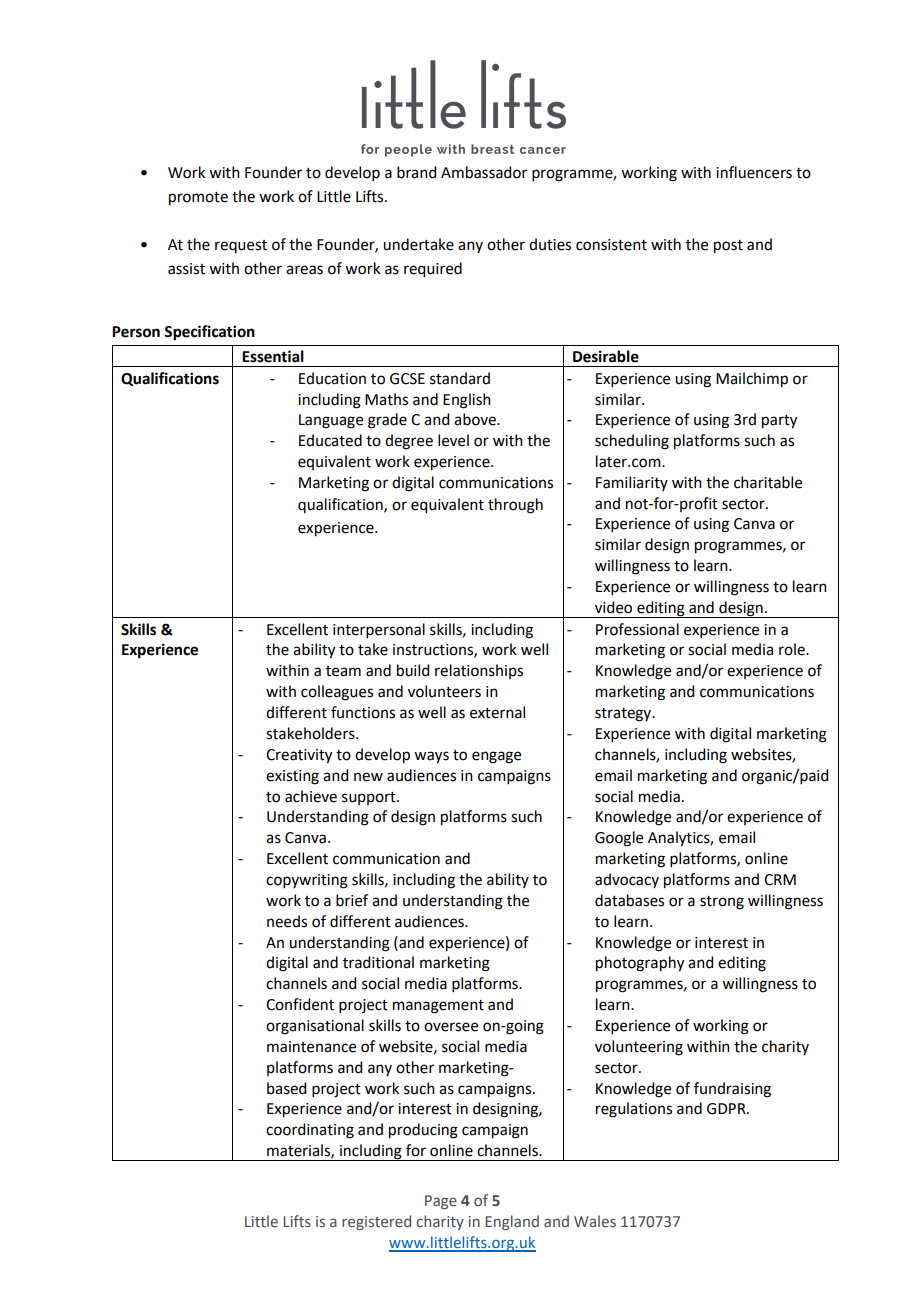 The width and height of the screenshot is (924, 1308). Describe the element at coordinates (779, 422) in the screenshot. I see `party` at that location.
